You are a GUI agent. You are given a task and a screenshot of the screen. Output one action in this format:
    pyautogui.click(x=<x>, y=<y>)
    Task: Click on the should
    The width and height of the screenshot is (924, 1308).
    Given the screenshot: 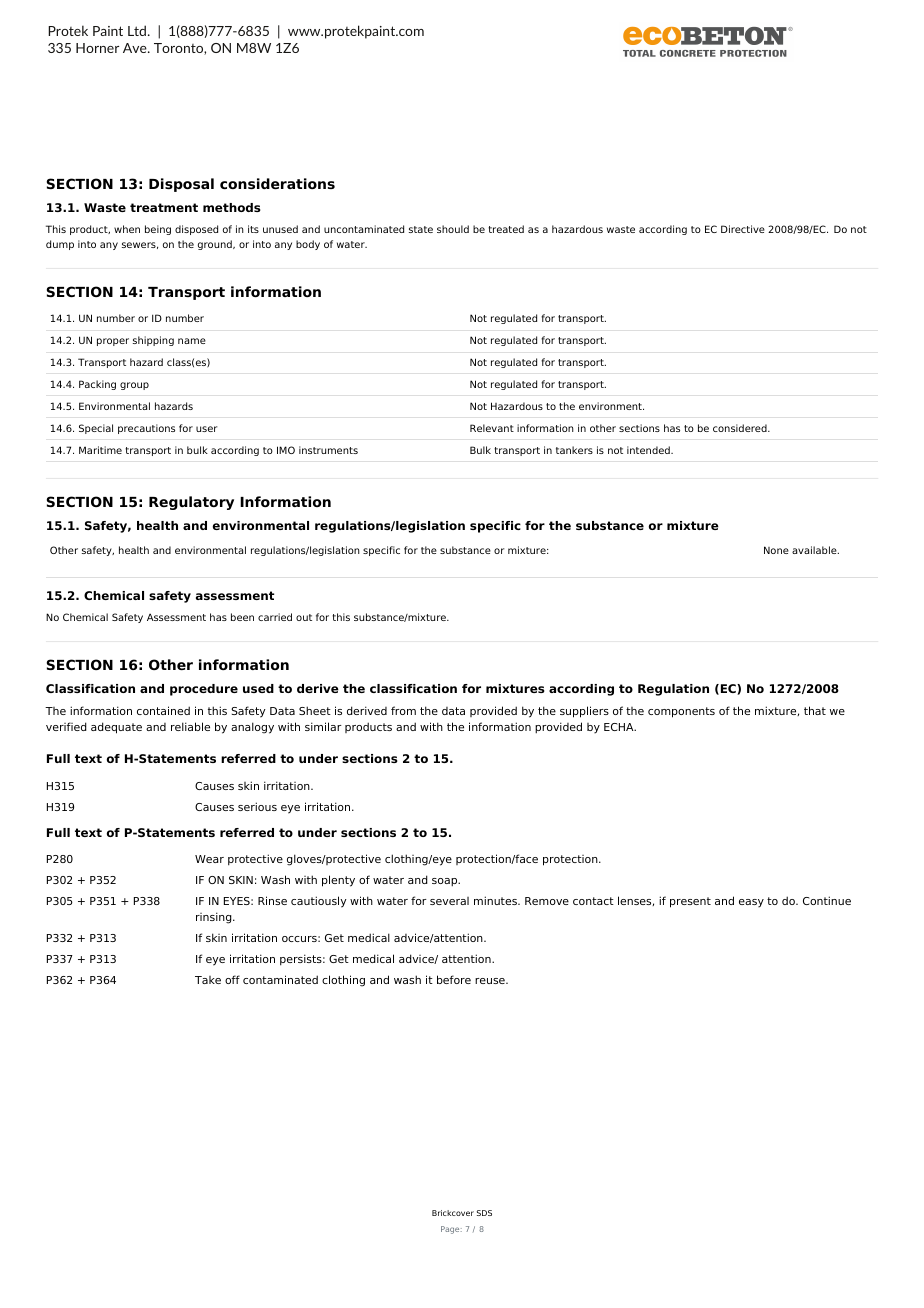 What is the action you would take?
    pyautogui.click(x=453, y=229)
